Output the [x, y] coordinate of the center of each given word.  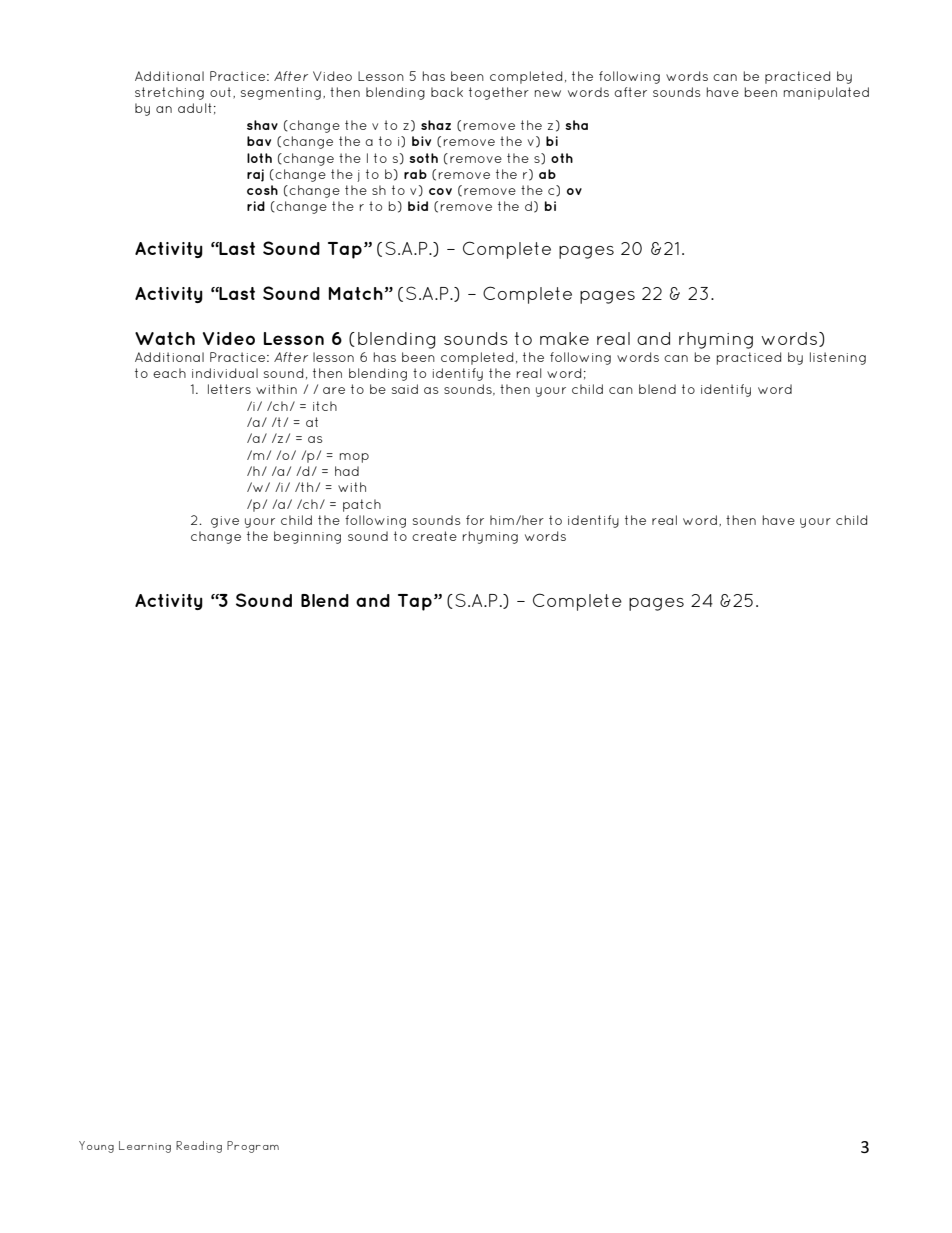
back [447, 92]
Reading [199, 1147]
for [475, 520]
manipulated [826, 93]
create [434, 536]
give [225, 522]
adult [195, 108]
